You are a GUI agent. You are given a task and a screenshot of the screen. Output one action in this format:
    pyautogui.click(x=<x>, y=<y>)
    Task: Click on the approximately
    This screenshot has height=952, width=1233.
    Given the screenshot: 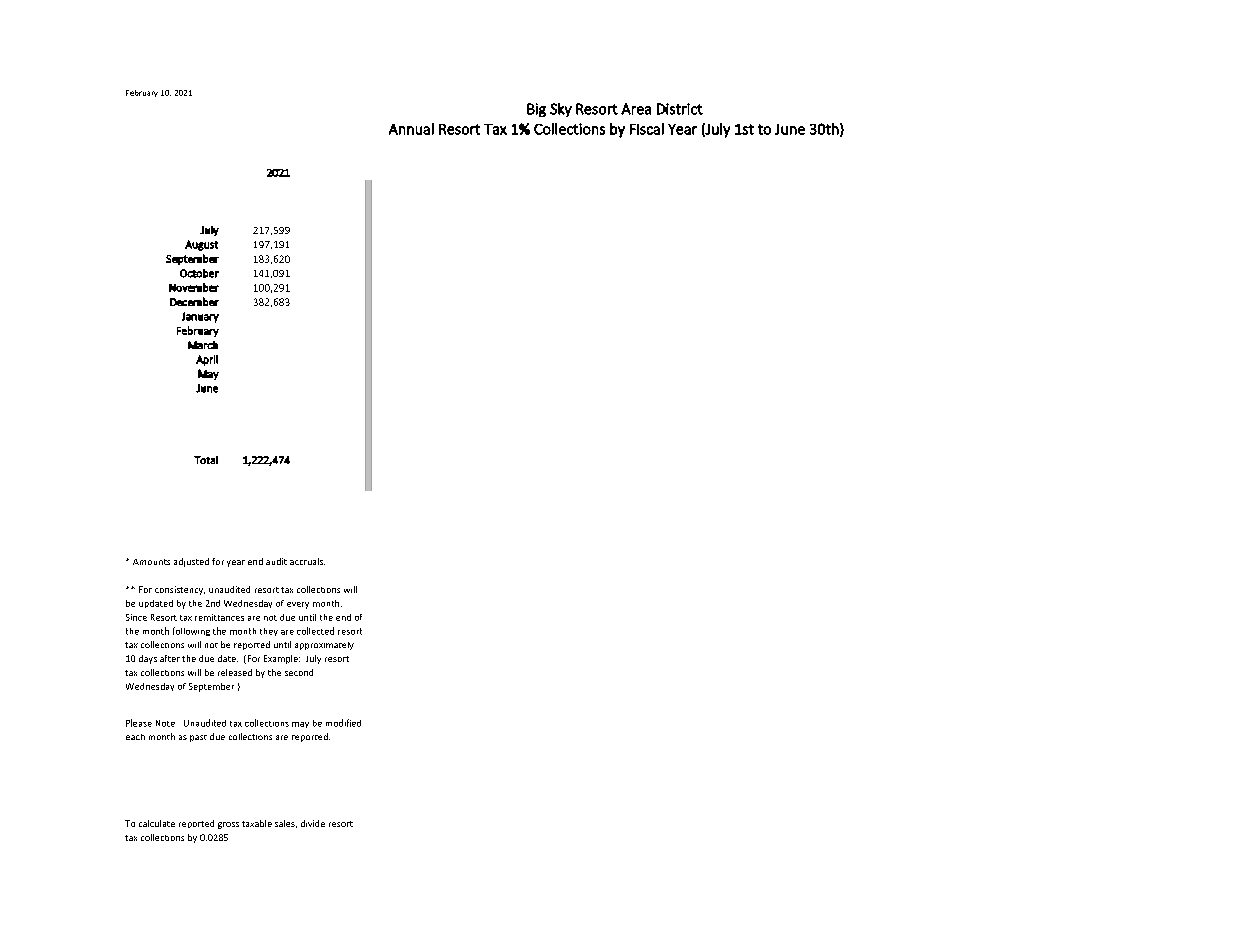 What is the action you would take?
    pyautogui.click(x=324, y=646)
